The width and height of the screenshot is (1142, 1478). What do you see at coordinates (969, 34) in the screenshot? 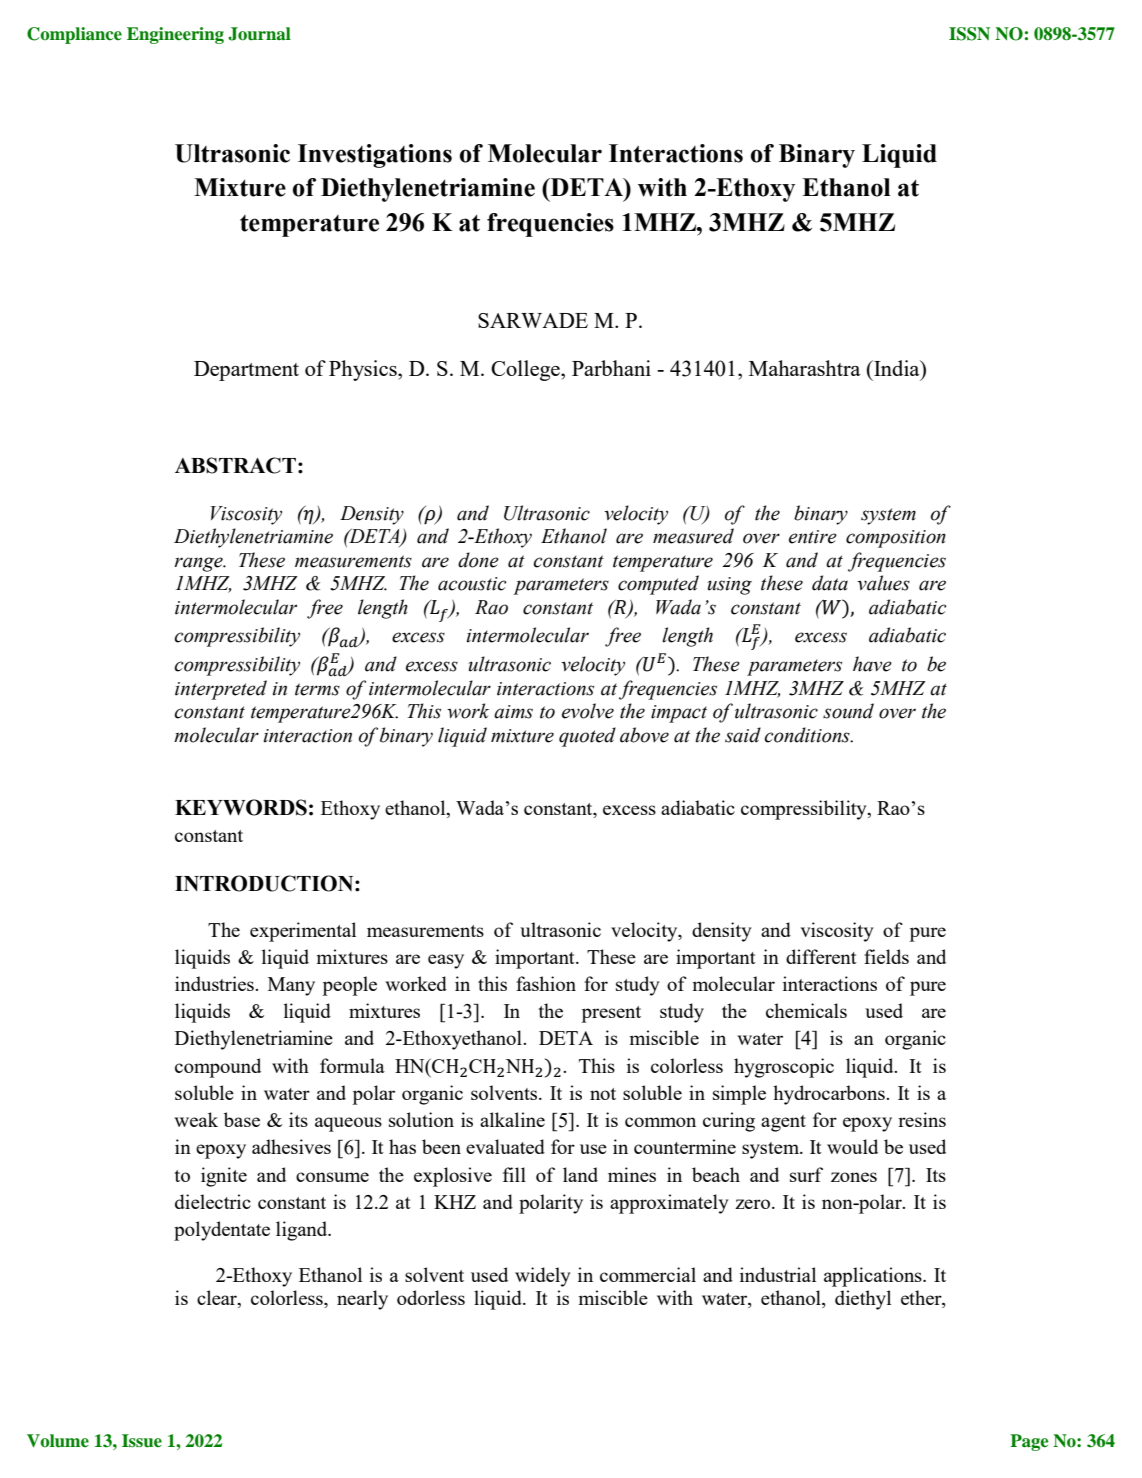
I see `ISSN` at bounding box center [969, 34].
